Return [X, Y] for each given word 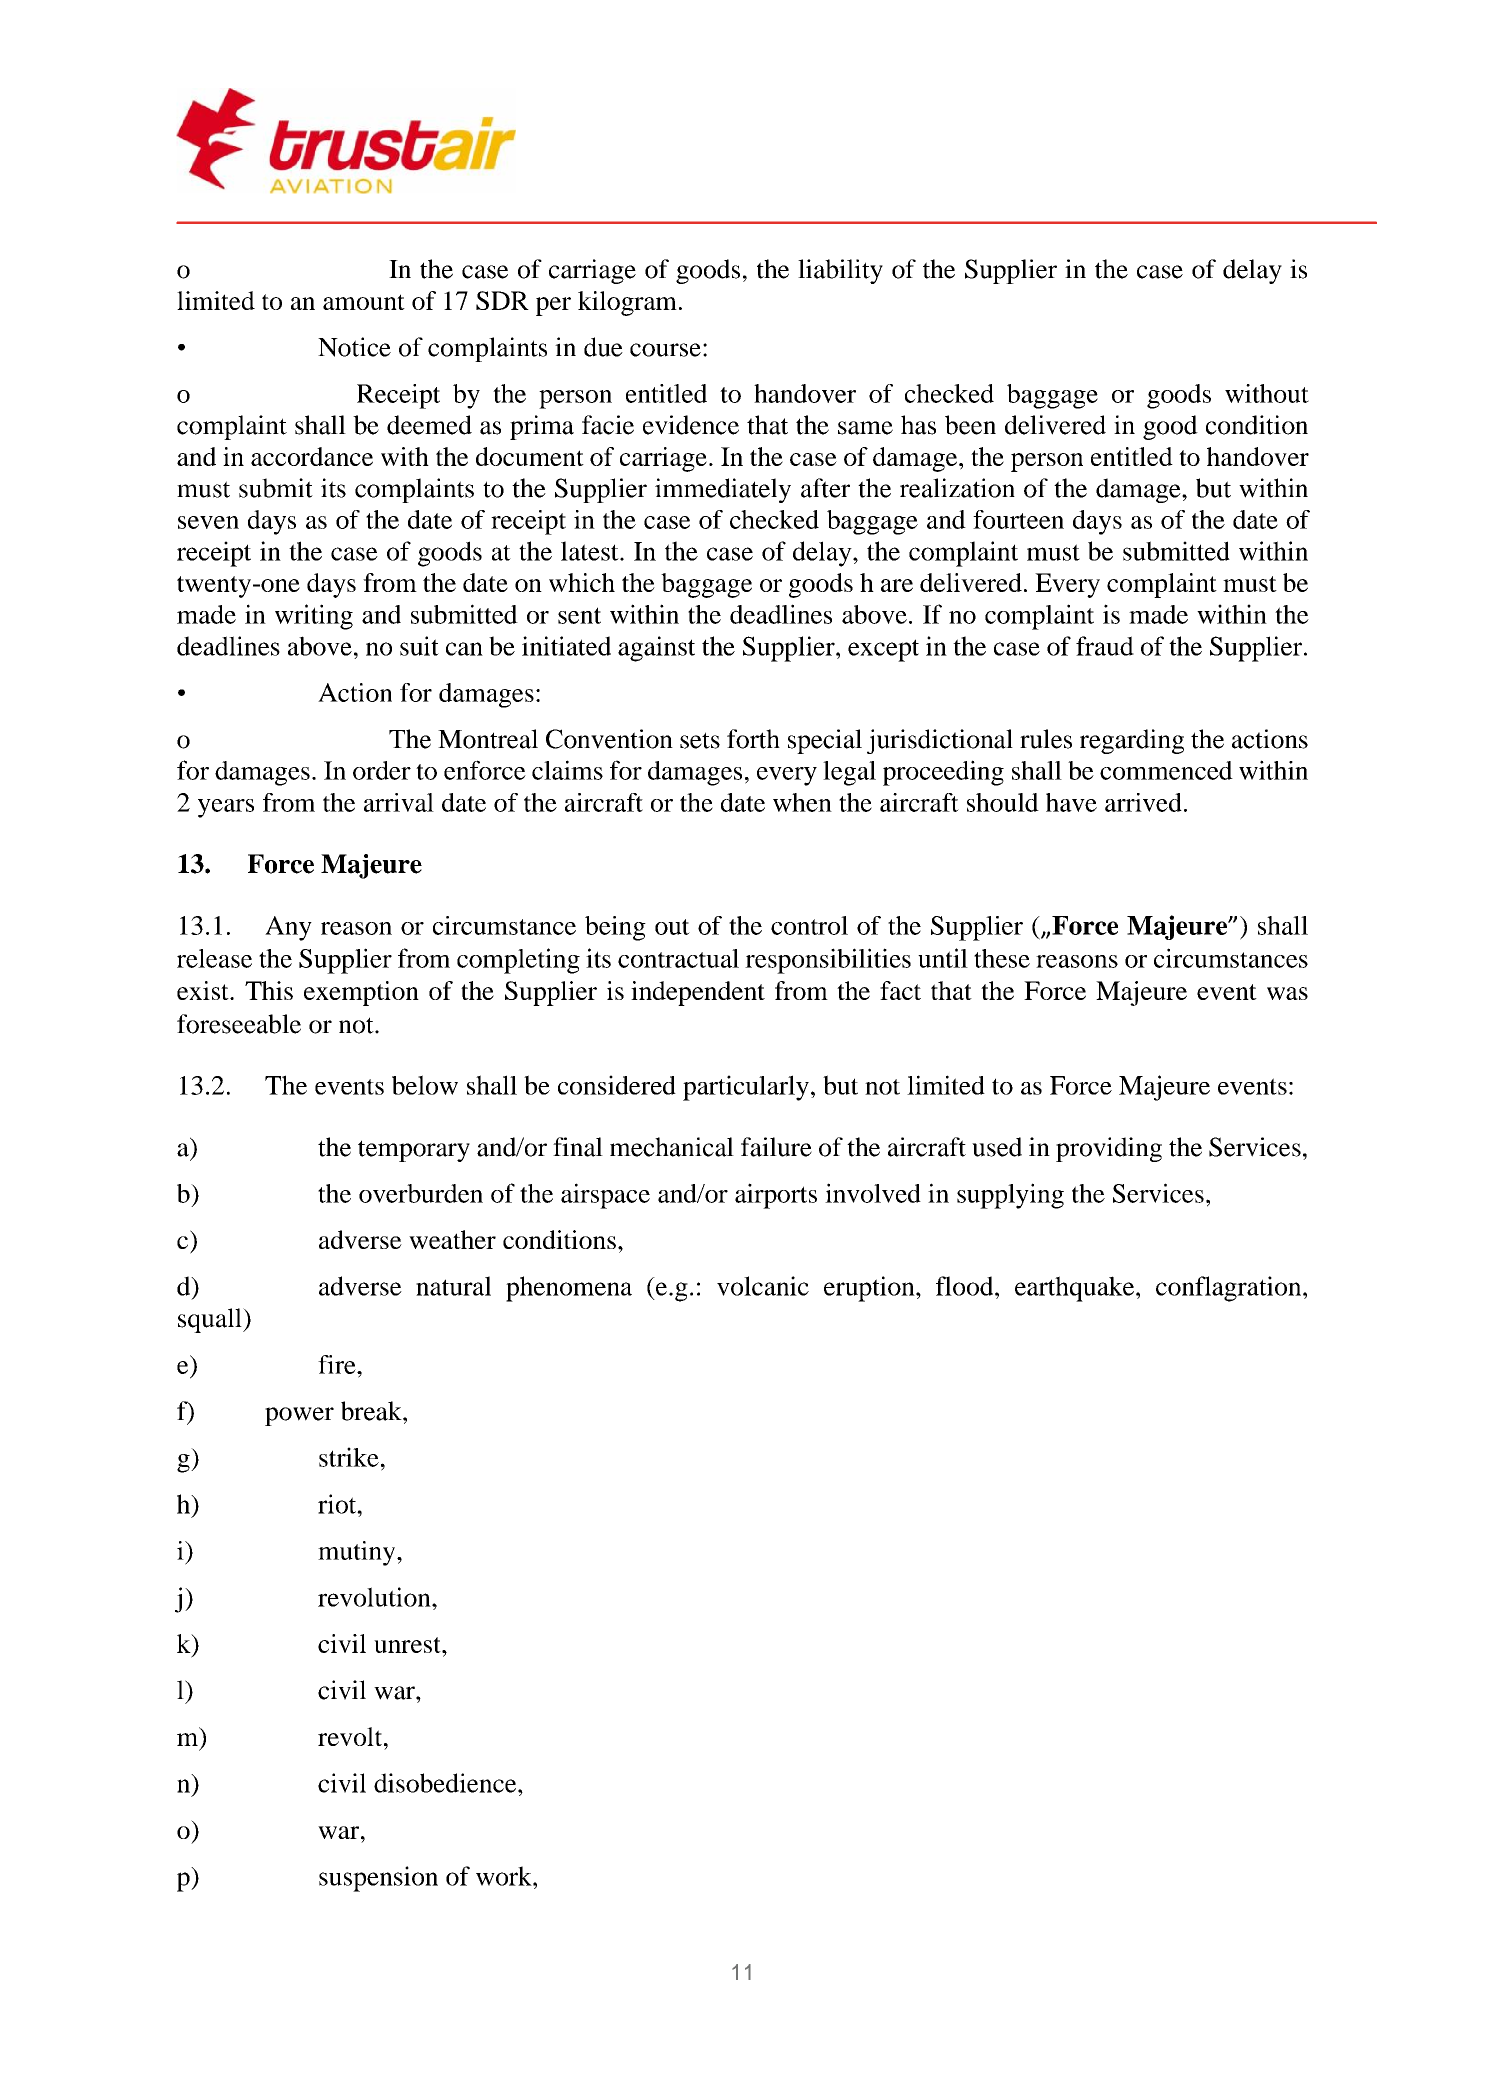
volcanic [763, 1286]
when [802, 802]
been [970, 425]
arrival [399, 802]
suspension [378, 1879]
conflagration [1230, 1289]
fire [338, 1364]
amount [364, 302]
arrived [1143, 802]
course [665, 350]
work [505, 1876]
